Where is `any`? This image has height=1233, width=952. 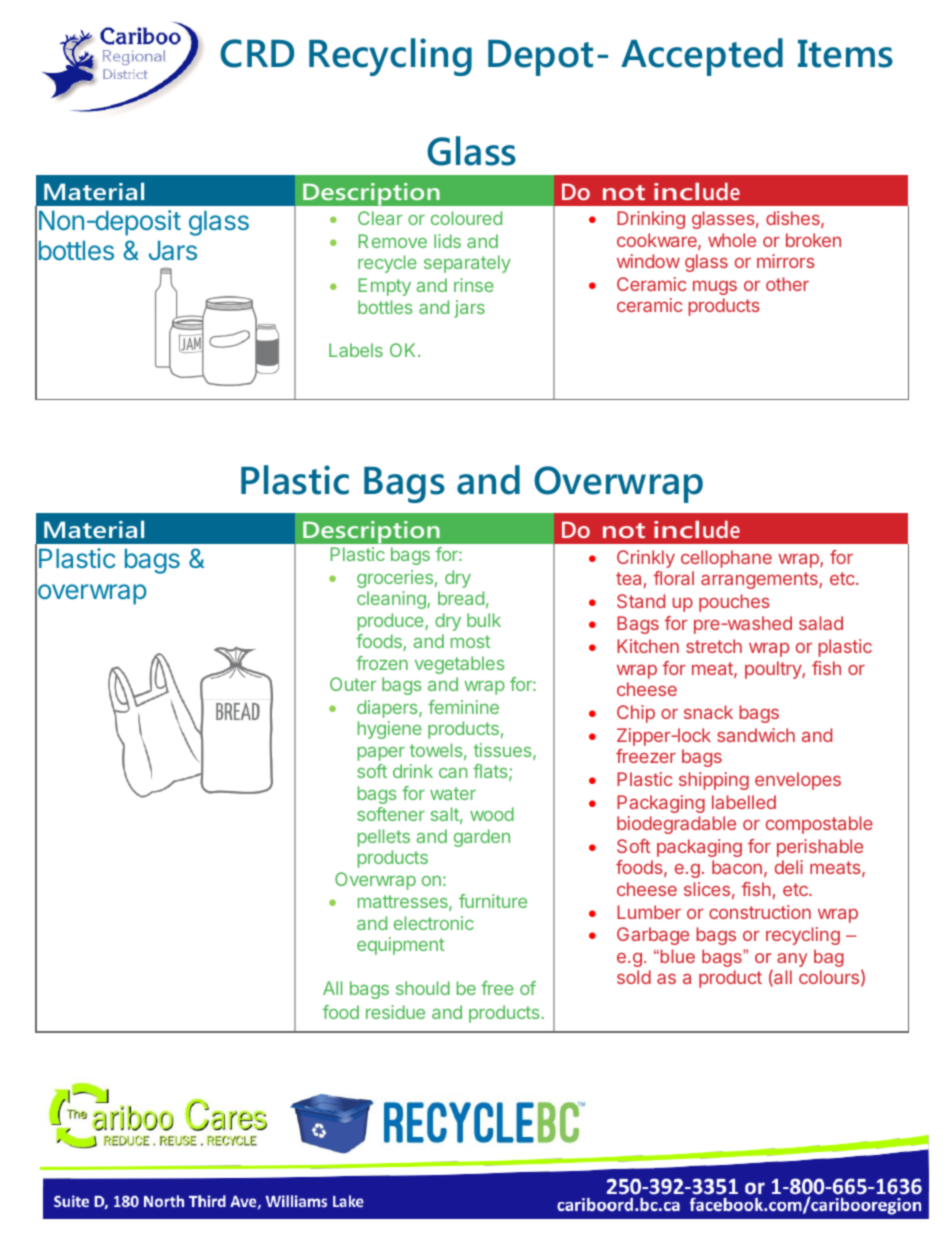 any is located at coordinates (792, 960).
